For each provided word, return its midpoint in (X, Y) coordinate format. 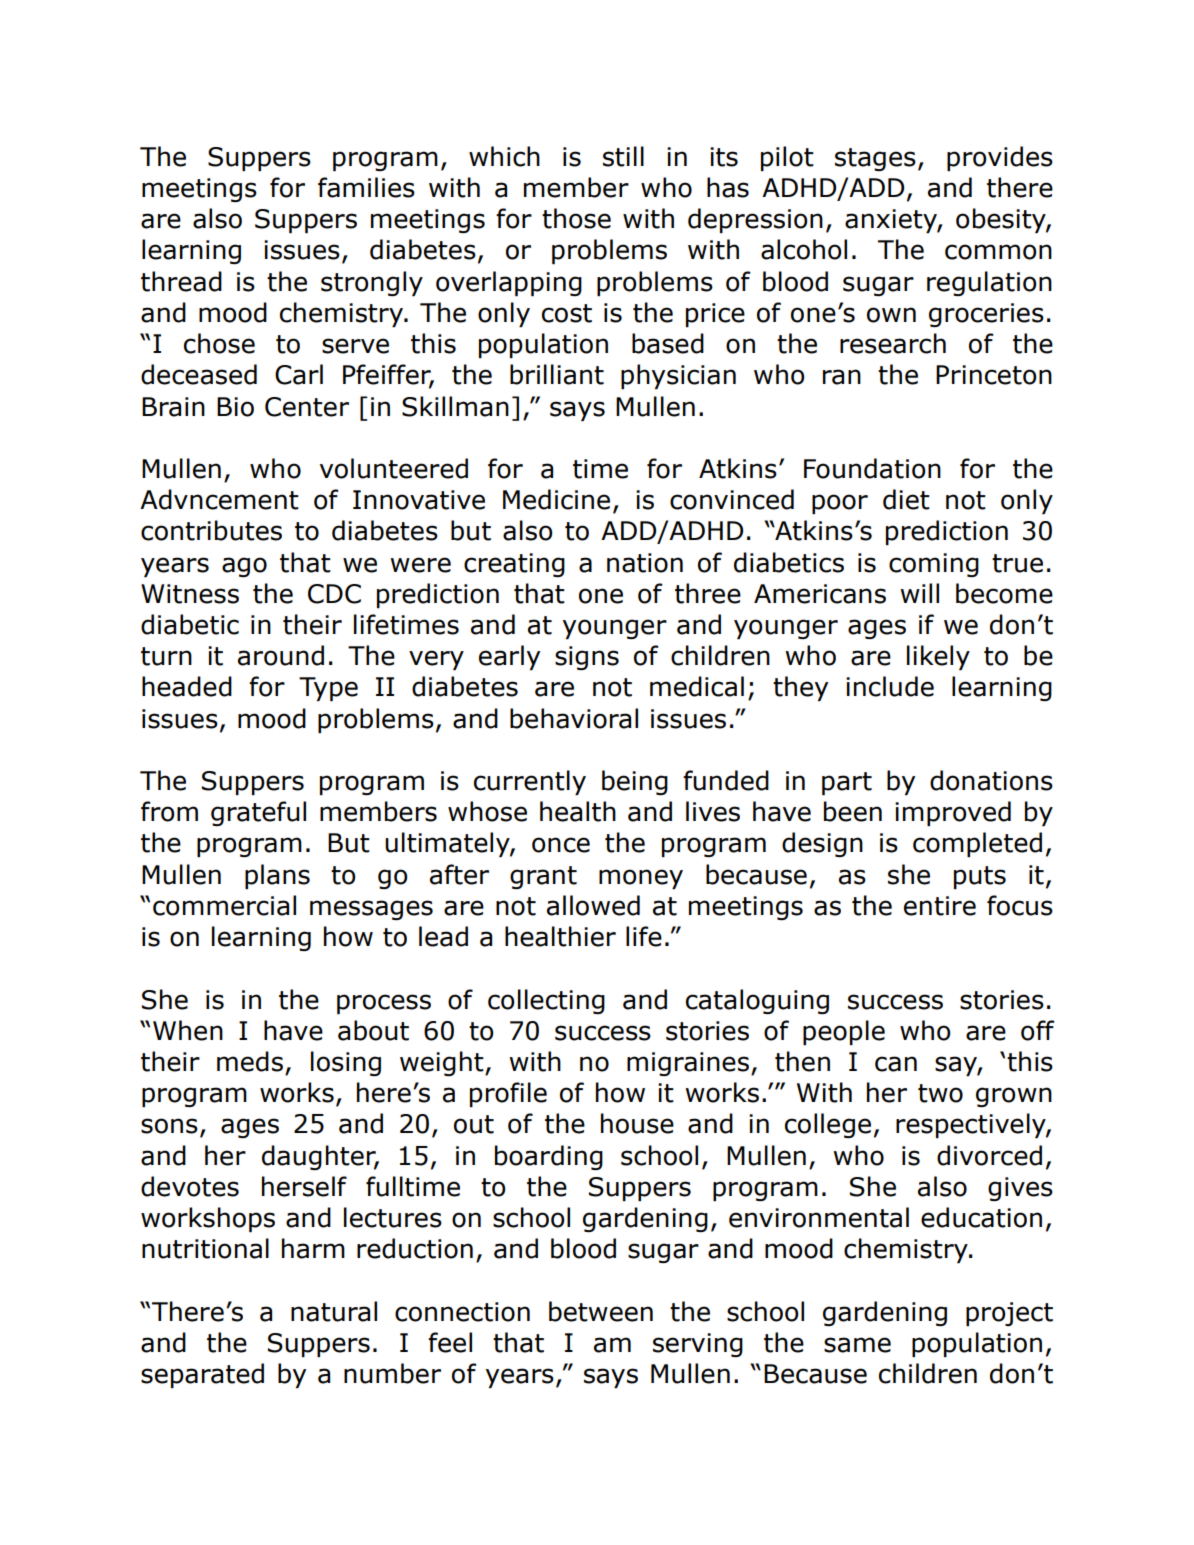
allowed (593, 905)
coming (934, 565)
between (601, 1311)
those (576, 218)
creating (514, 565)
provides (1000, 158)
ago (244, 567)
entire (940, 906)
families (366, 187)
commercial (224, 905)
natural (334, 1311)
